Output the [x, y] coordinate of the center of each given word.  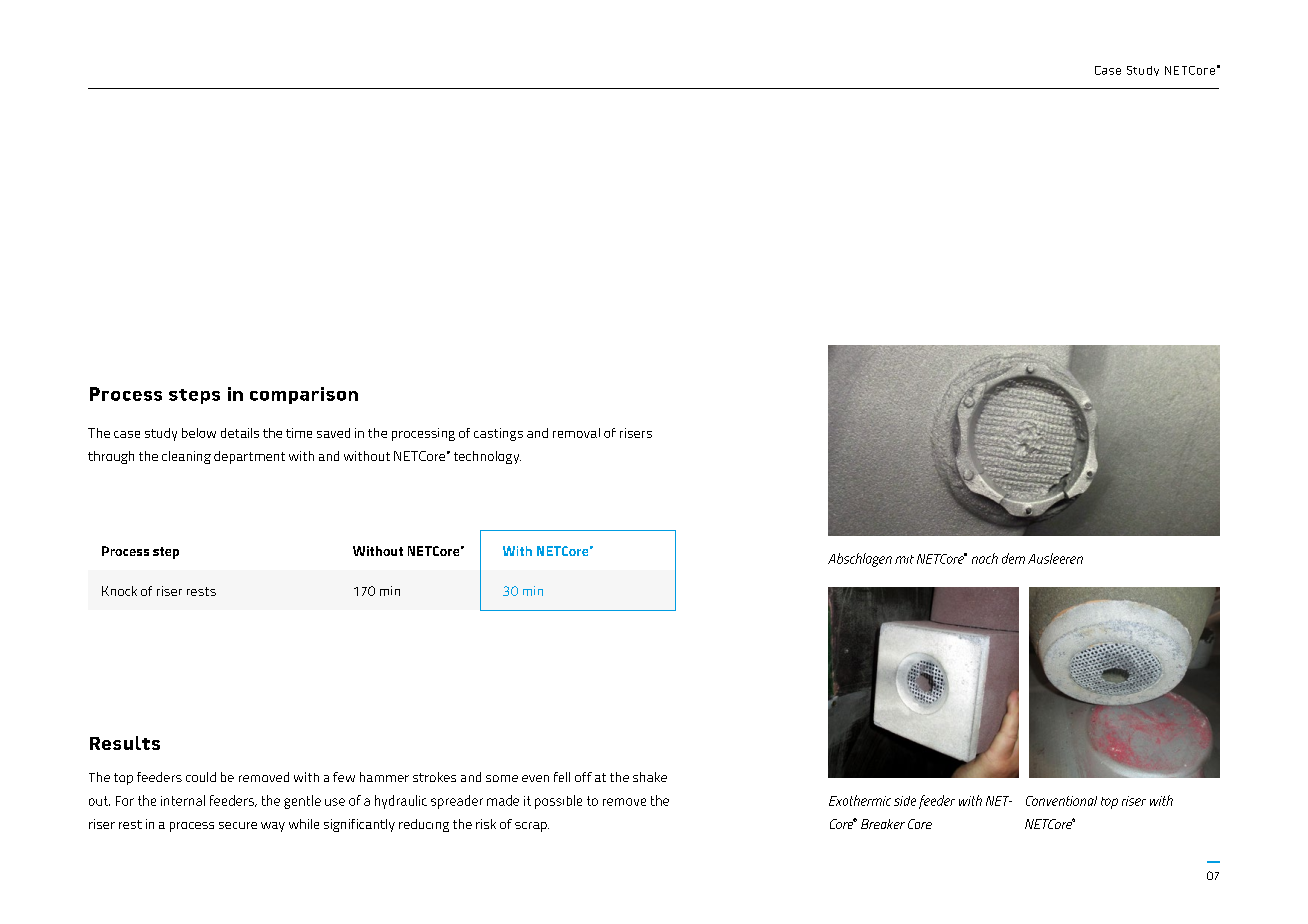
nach [985, 558]
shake [650, 777]
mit [904, 559]
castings [498, 434]
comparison [304, 395]
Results [125, 743]
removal [576, 433]
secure [238, 825]
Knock [119, 591]
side [905, 801]
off [583, 777]
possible [558, 802]
